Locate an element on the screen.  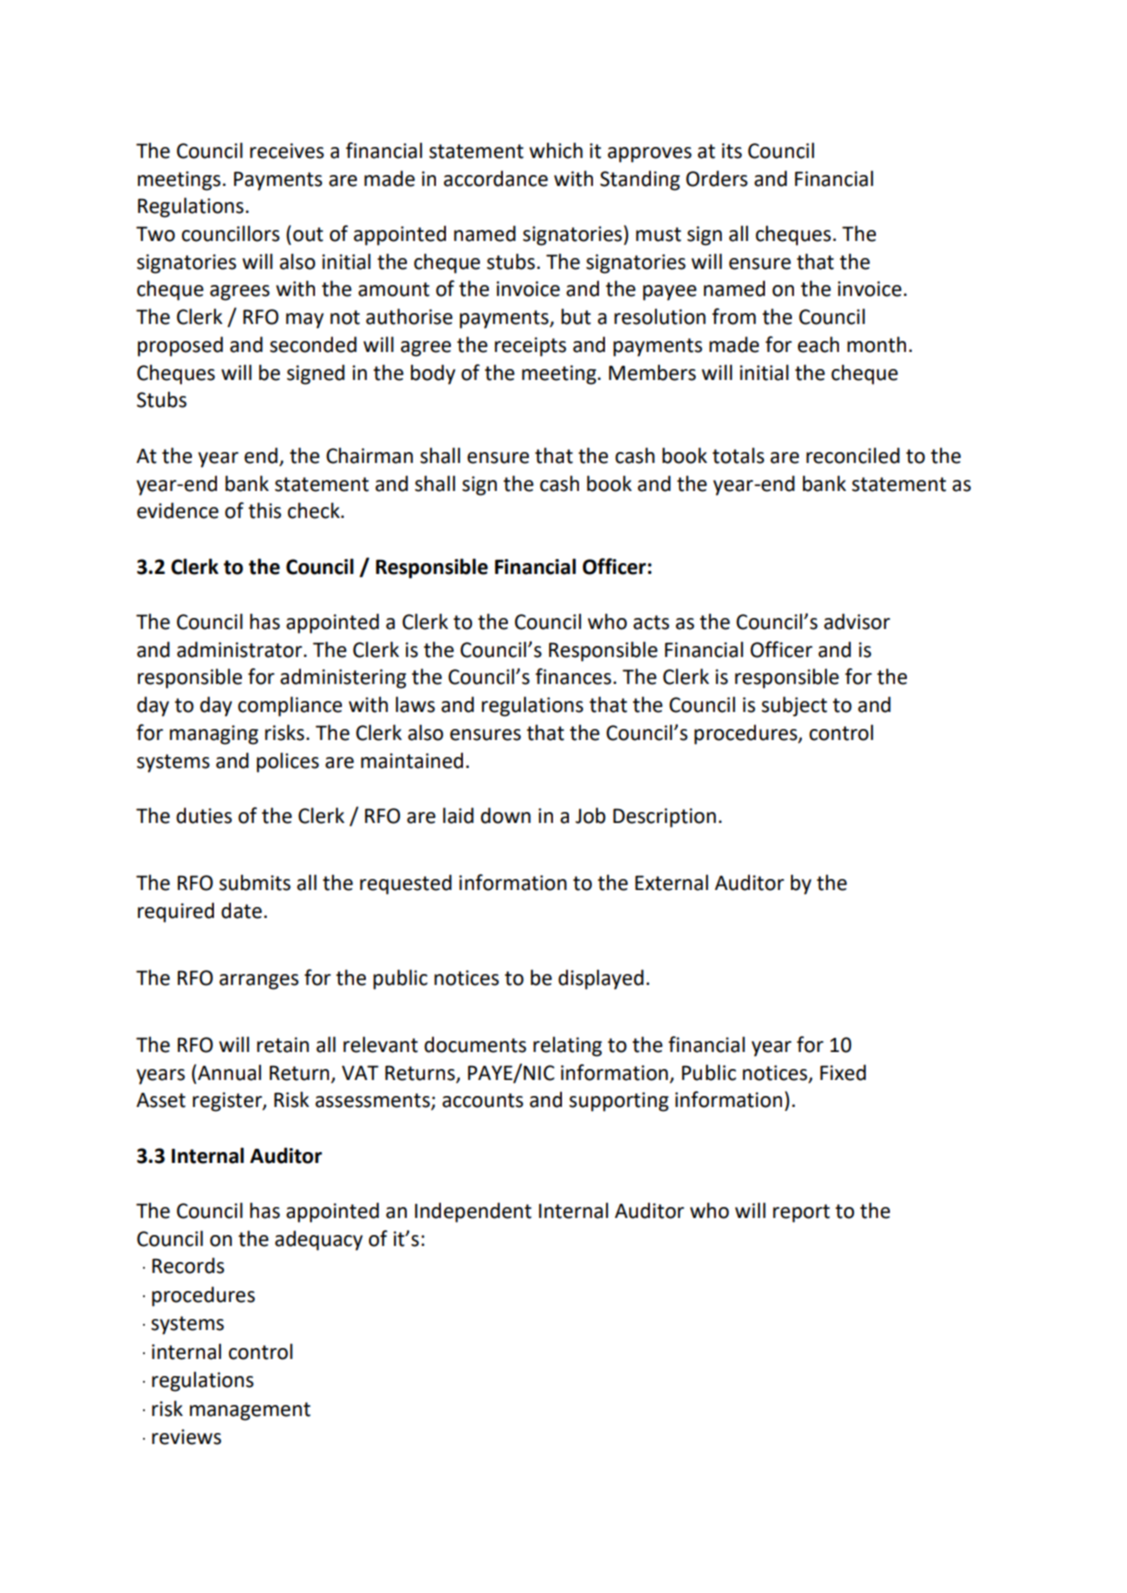
receives is located at coordinates (287, 151).
